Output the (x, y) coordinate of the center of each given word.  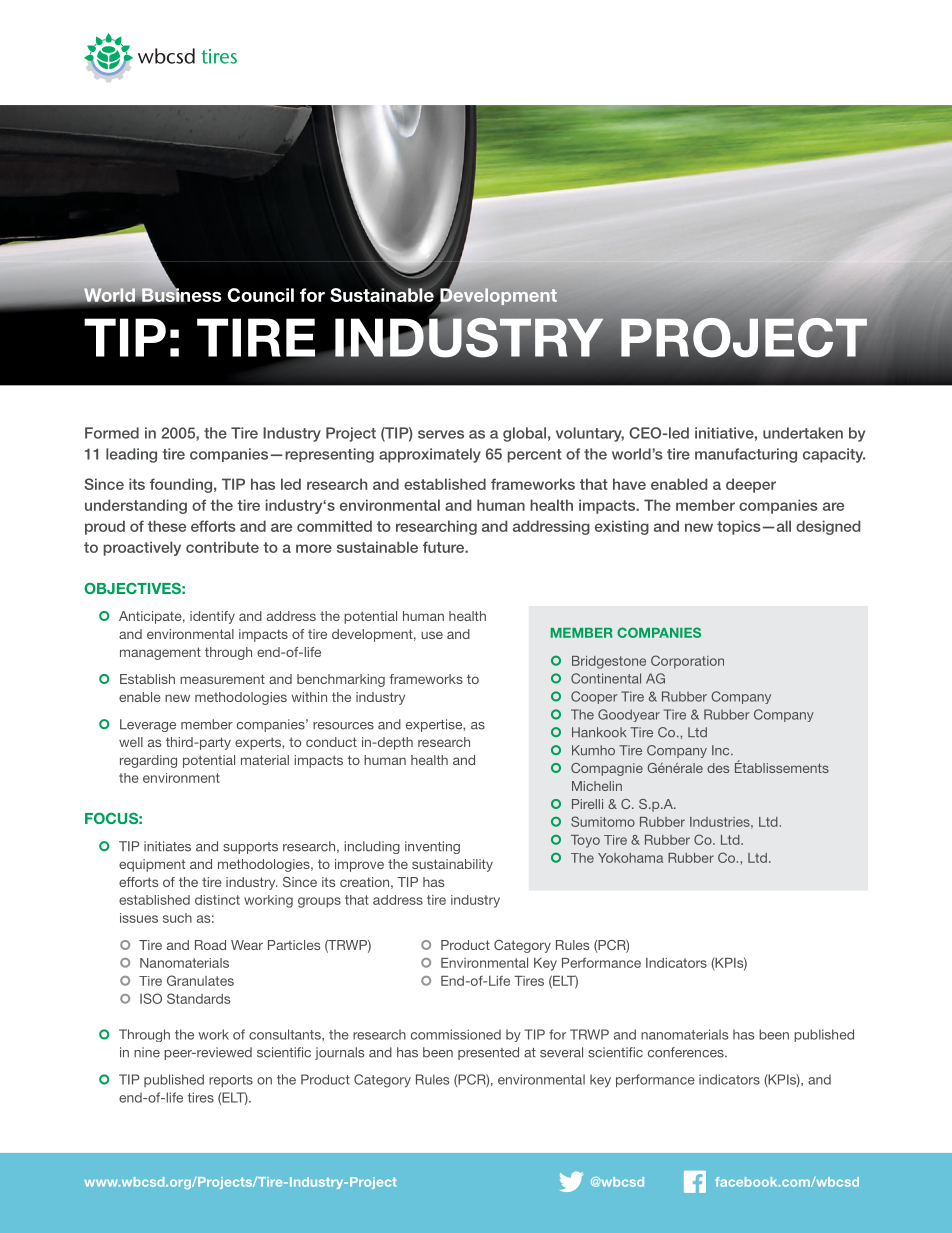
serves (441, 434)
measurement (222, 679)
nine (147, 1052)
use (432, 635)
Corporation (687, 662)
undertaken (803, 433)
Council (260, 295)
